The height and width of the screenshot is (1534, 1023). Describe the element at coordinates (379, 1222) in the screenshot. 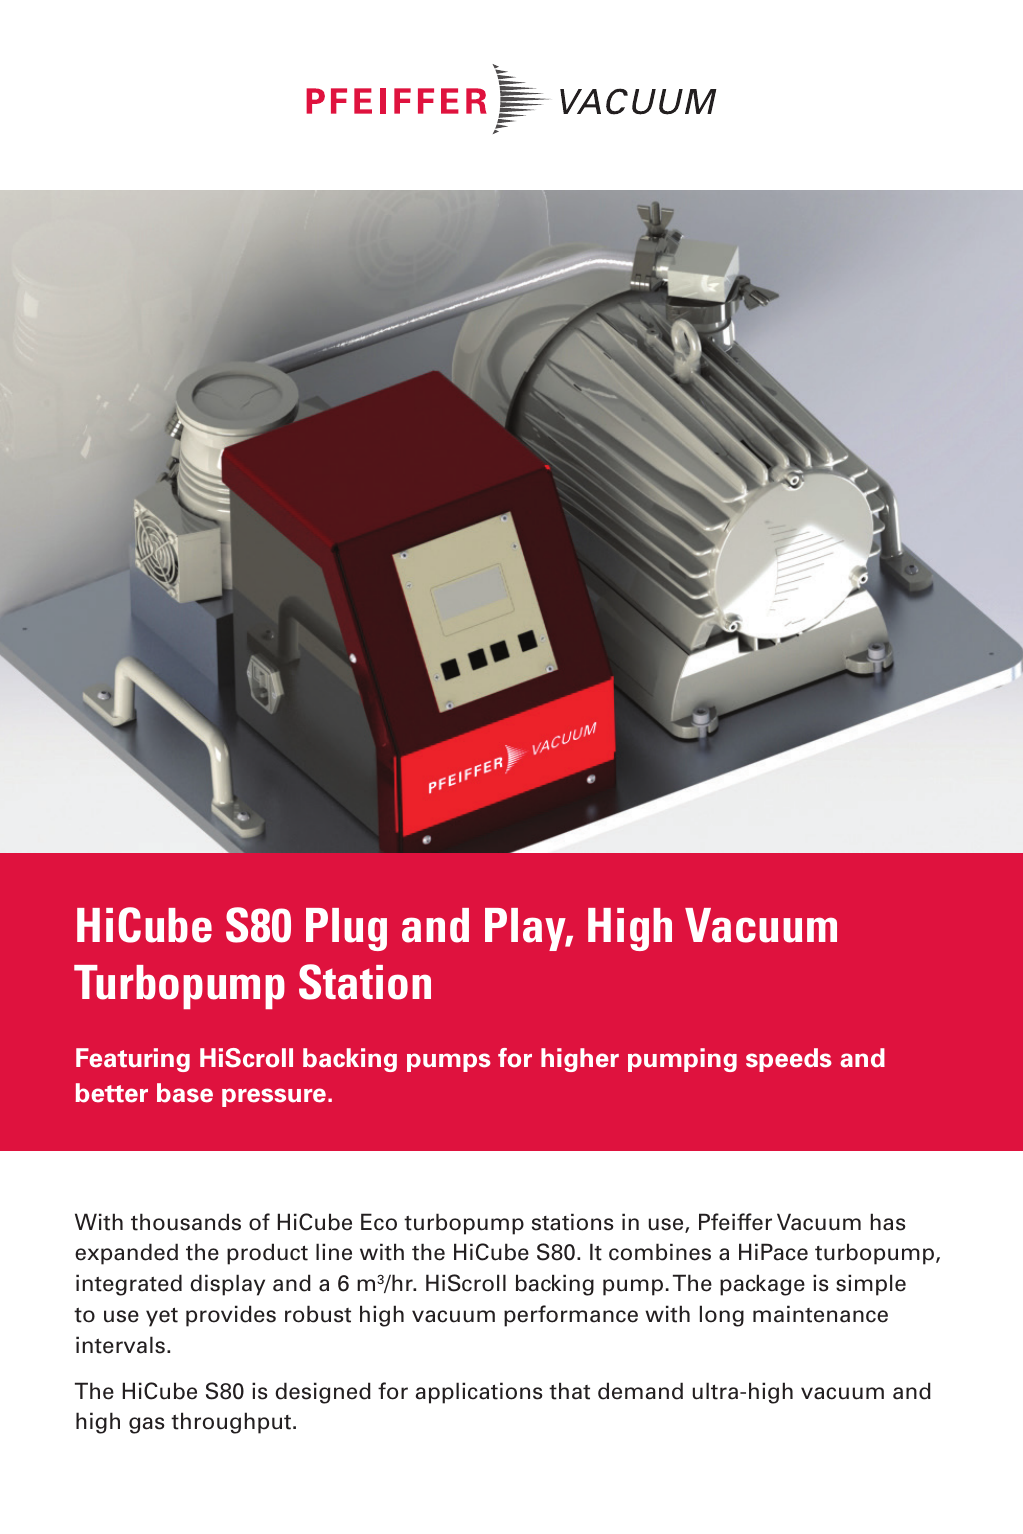

I see `Eco` at that location.
